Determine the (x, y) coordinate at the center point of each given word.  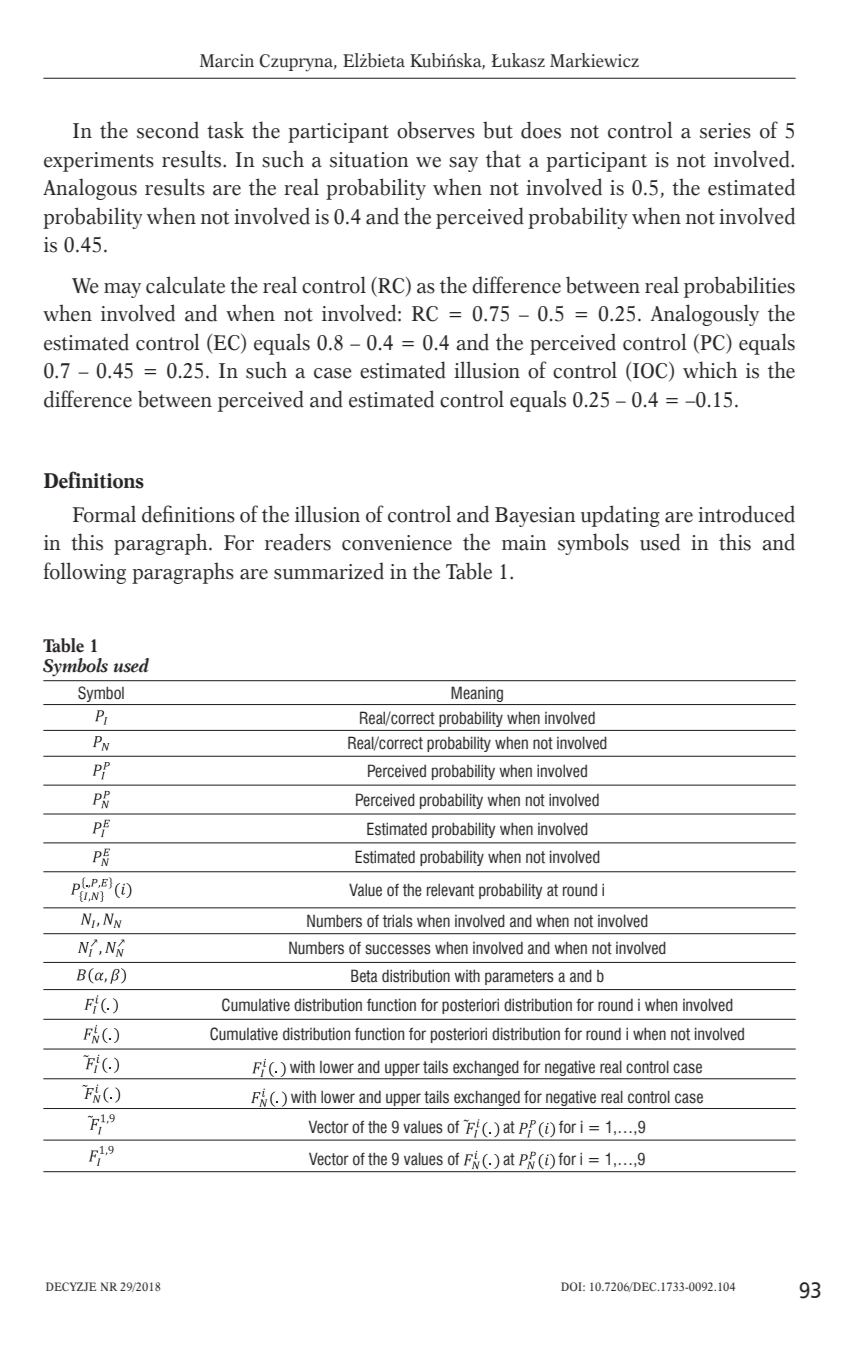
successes (398, 949)
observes (436, 130)
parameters (519, 977)
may (122, 290)
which (710, 370)
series (725, 131)
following (85, 573)
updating (620, 516)
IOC (651, 371)
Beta (364, 976)
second (168, 130)
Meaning (477, 694)
